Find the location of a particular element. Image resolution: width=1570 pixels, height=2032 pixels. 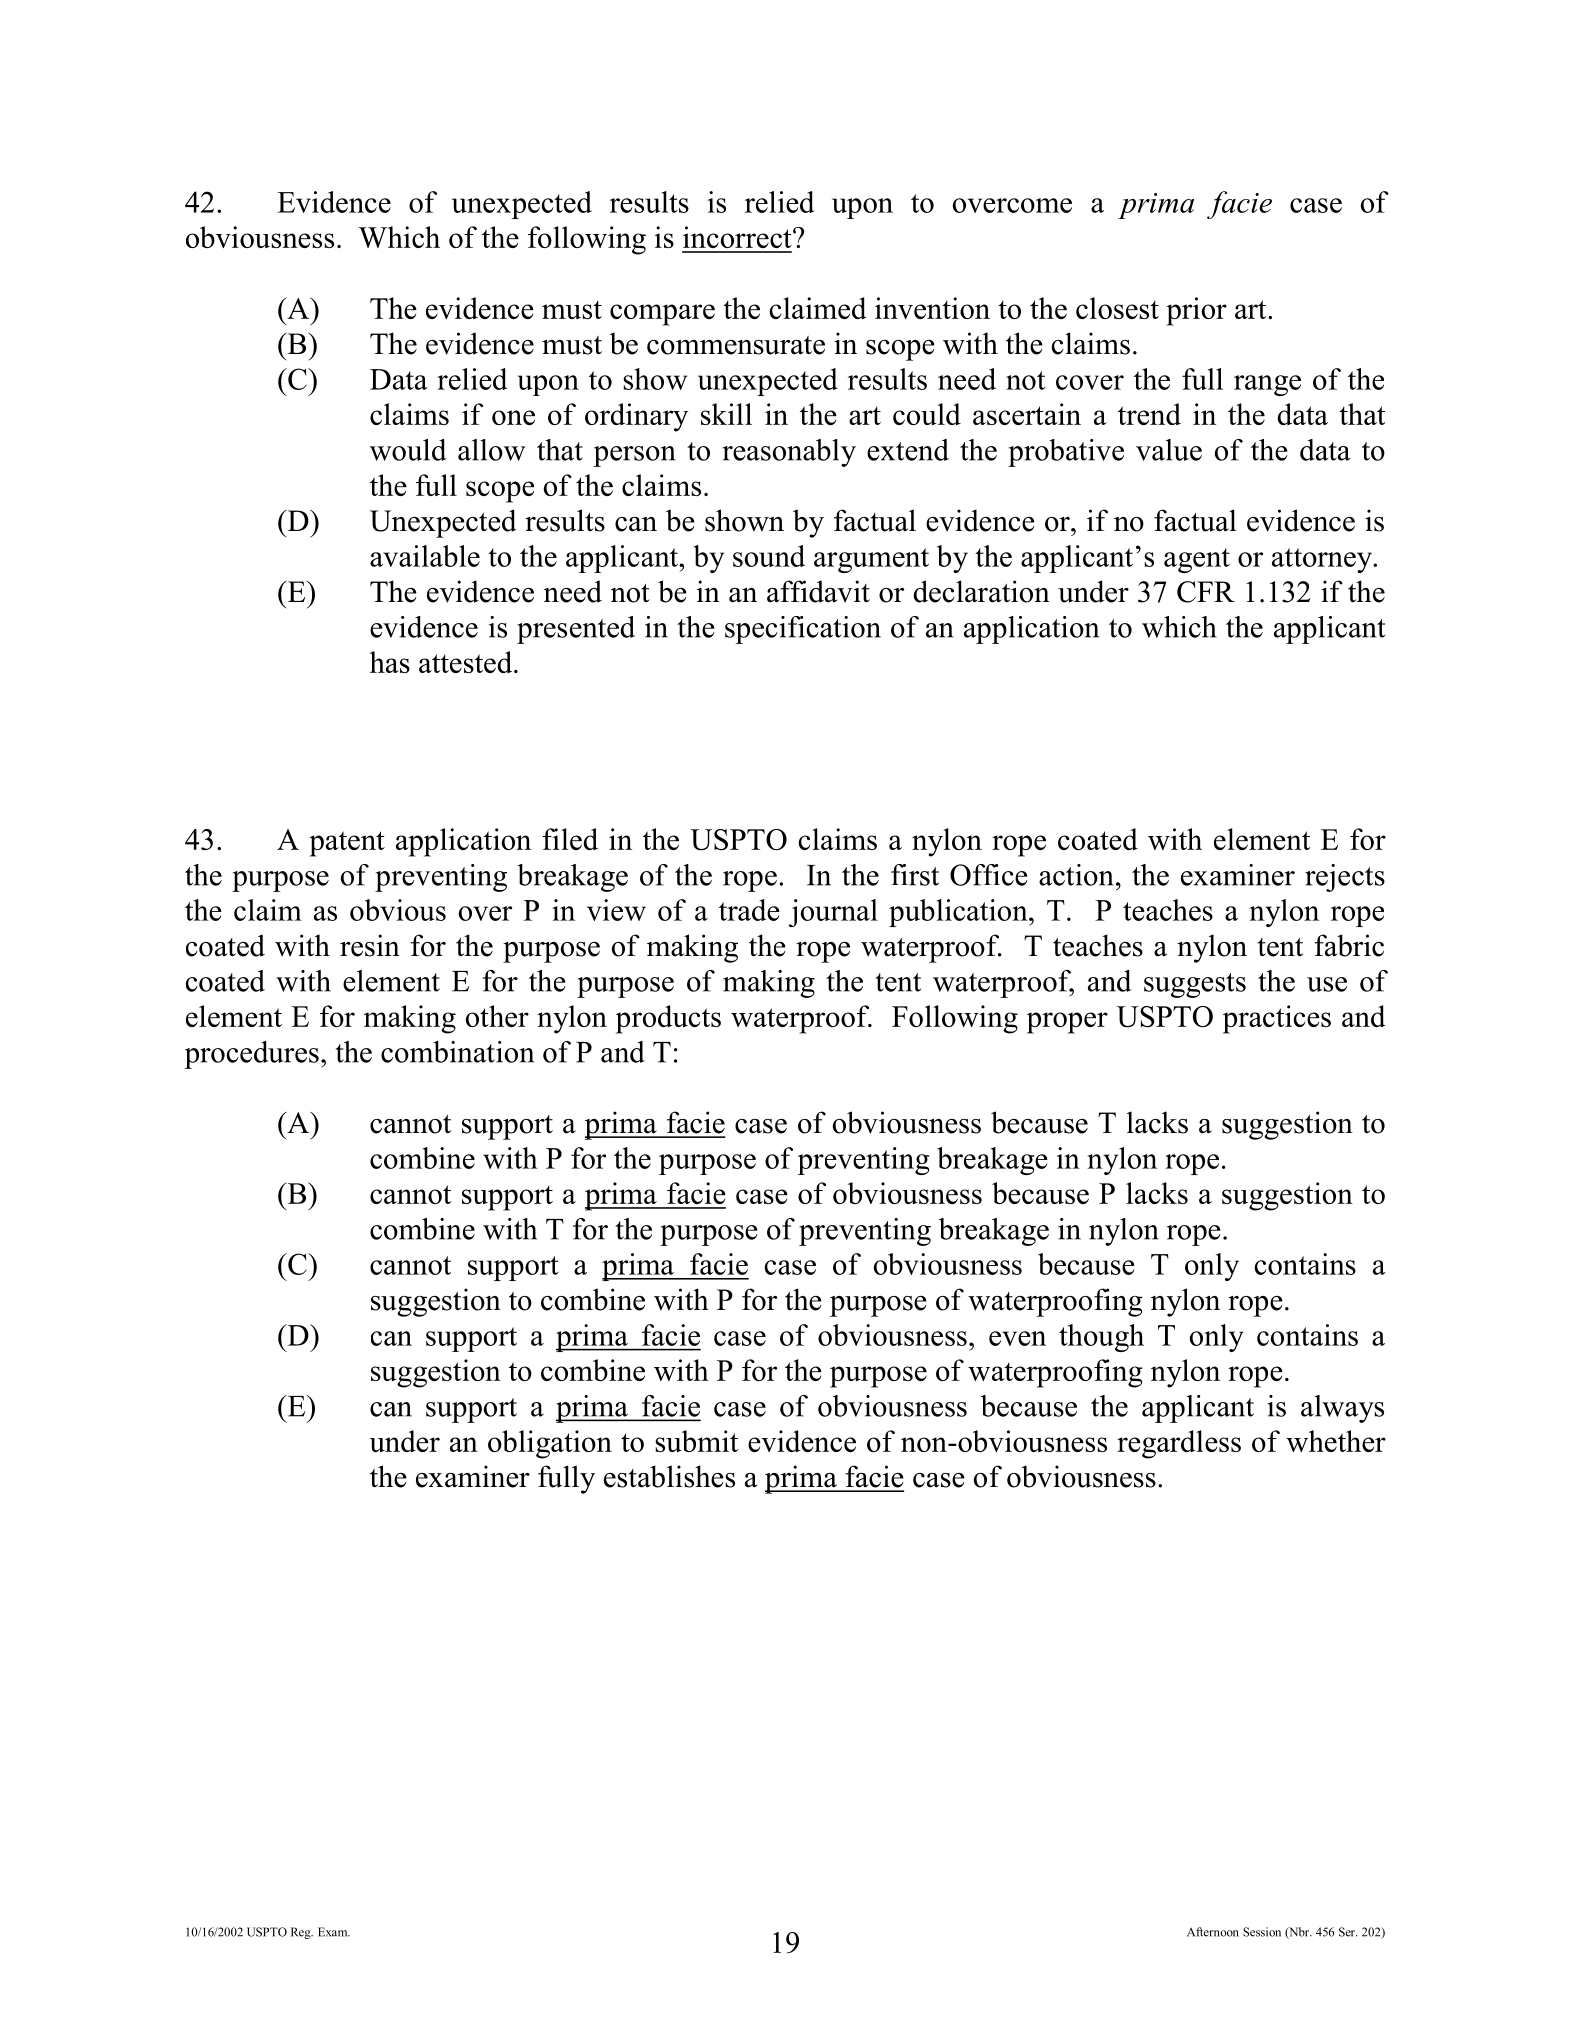

range is located at coordinates (1267, 385).
